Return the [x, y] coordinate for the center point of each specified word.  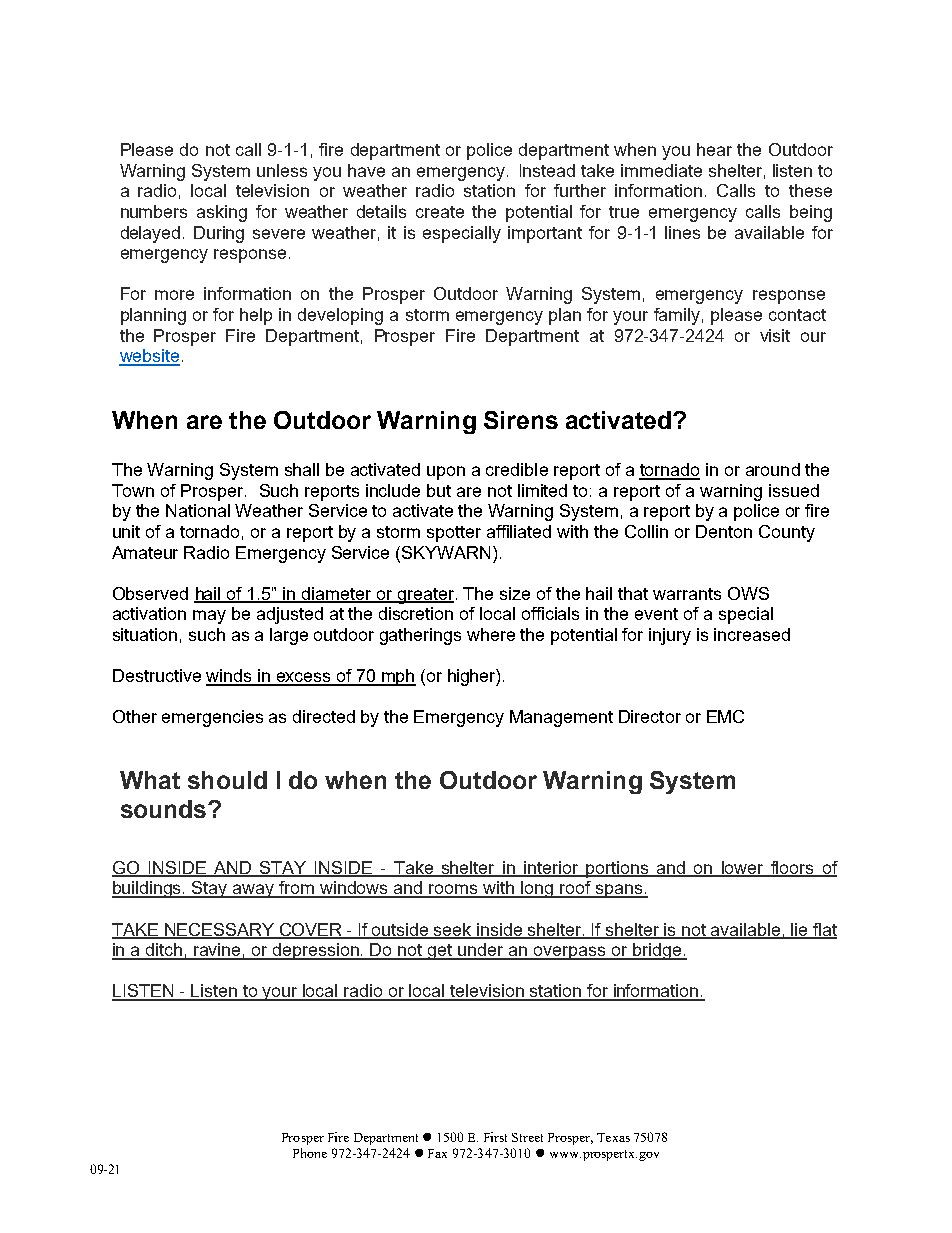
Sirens [521, 420]
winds [230, 677]
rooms [454, 890]
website [149, 357]
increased [752, 634]
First [495, 1137]
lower [742, 869]
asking [222, 213]
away [254, 891]
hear [714, 149]
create [440, 212]
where [491, 634]
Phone [310, 1153]
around [773, 469]
